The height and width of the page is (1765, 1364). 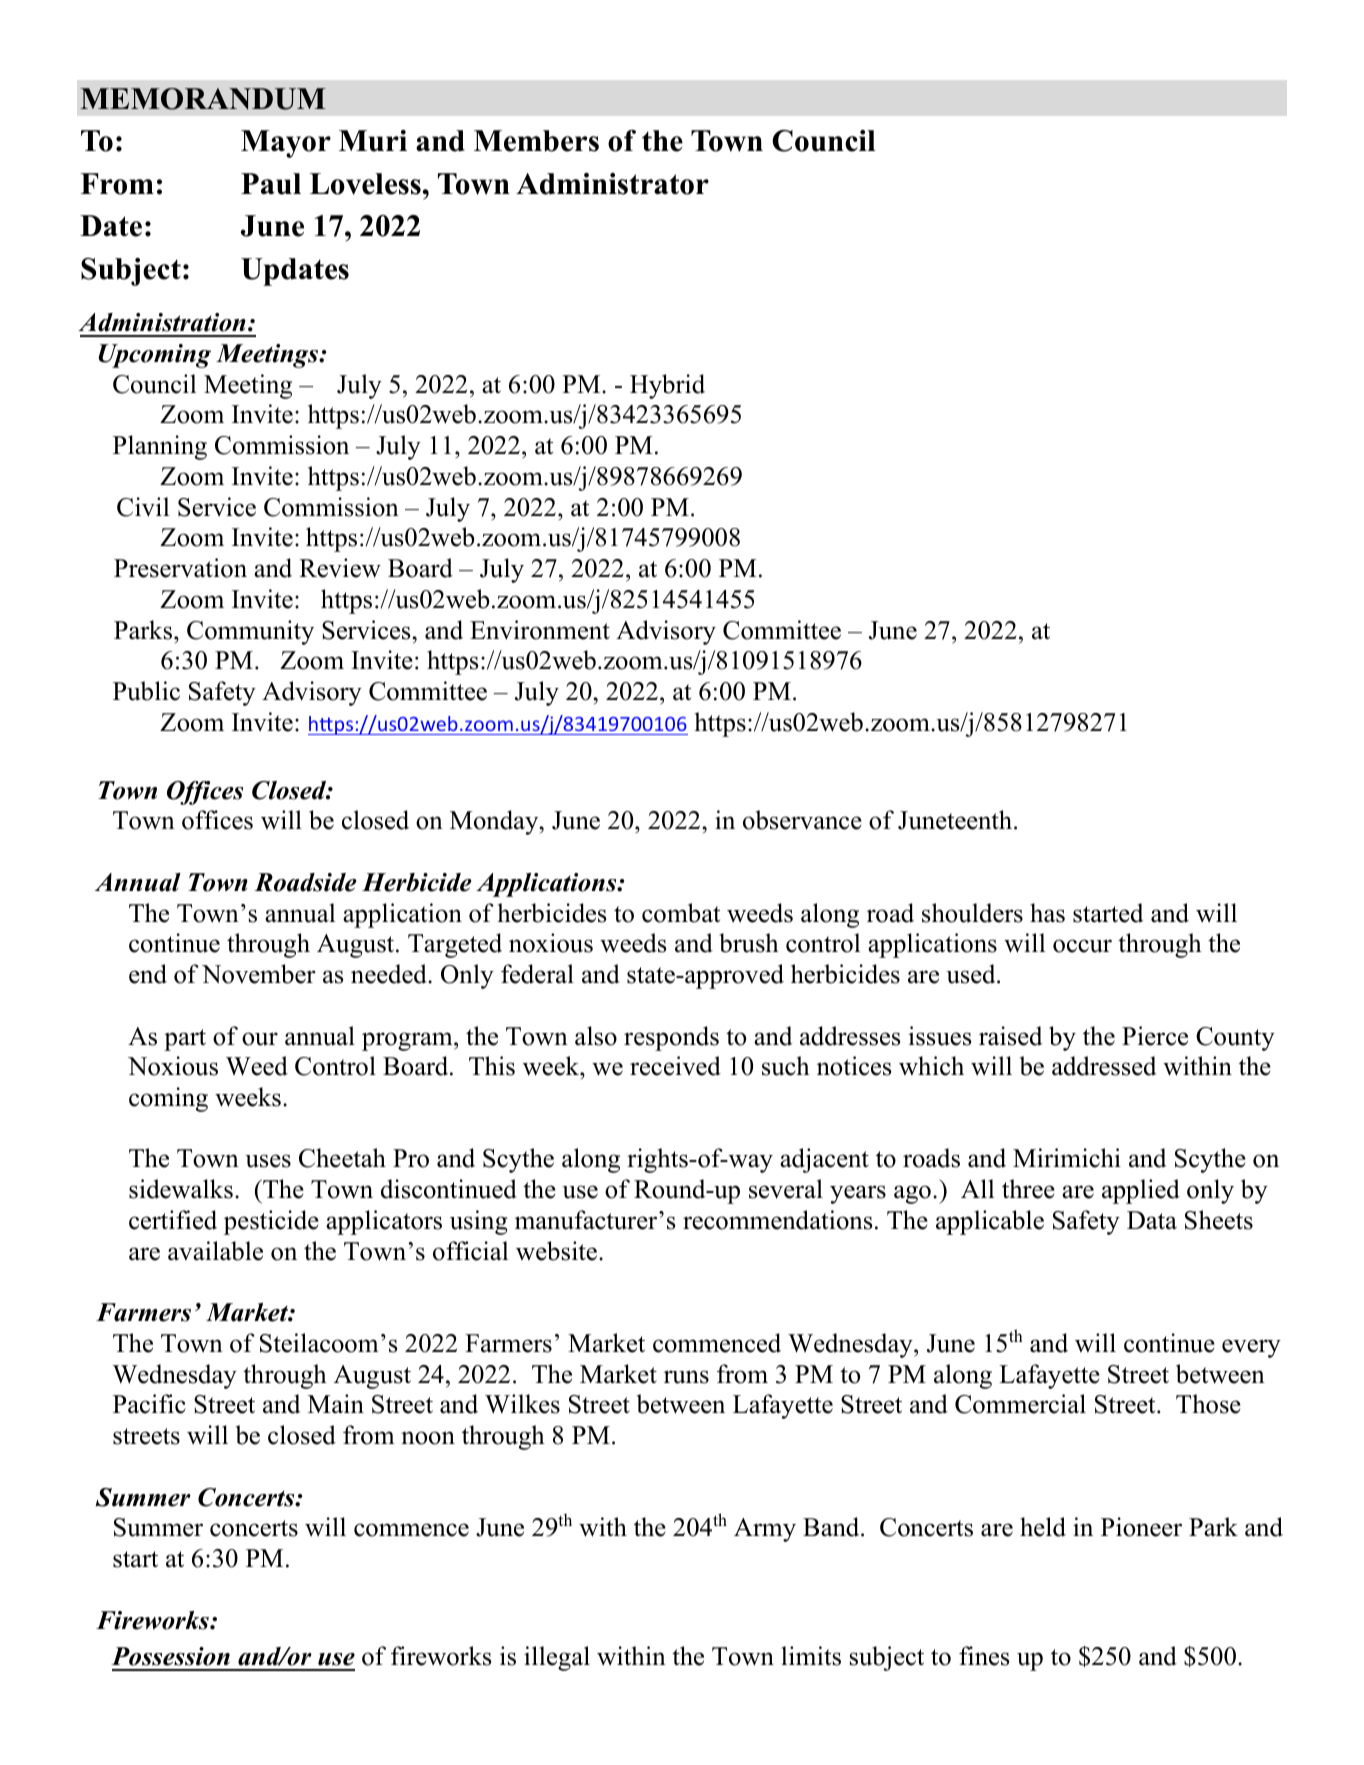 What do you see at coordinates (259, 974) in the page?
I see `November` at bounding box center [259, 974].
